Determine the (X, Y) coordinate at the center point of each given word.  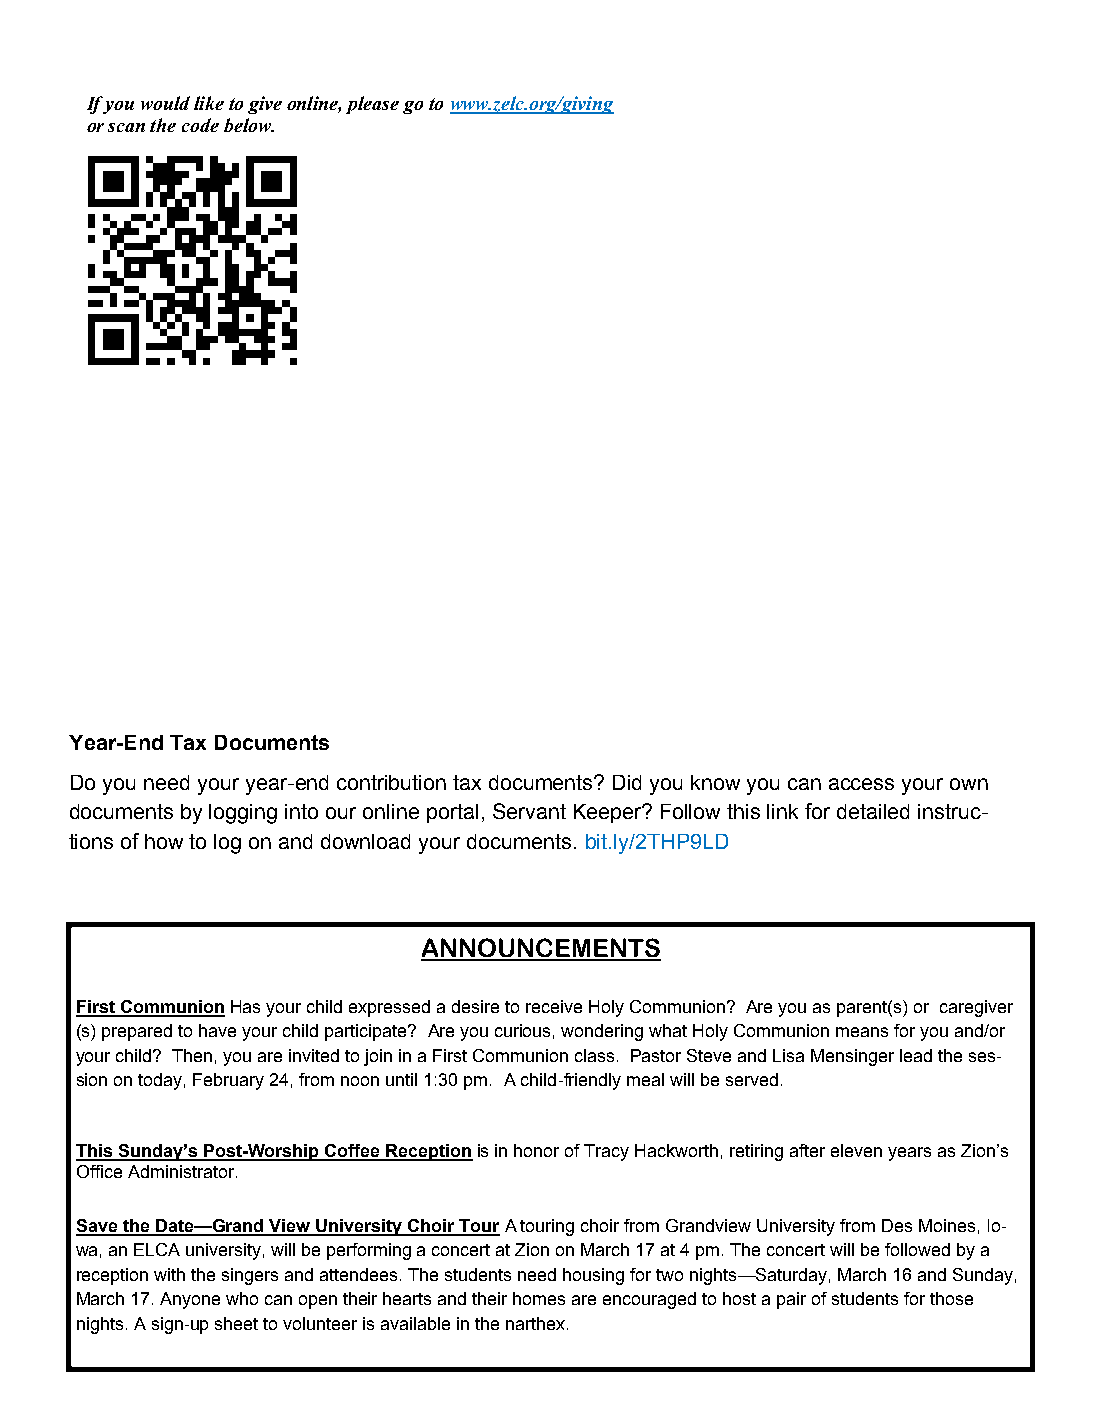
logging (243, 814)
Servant (529, 811)
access (861, 784)
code (200, 125)
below (248, 125)
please (372, 105)
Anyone (190, 1300)
